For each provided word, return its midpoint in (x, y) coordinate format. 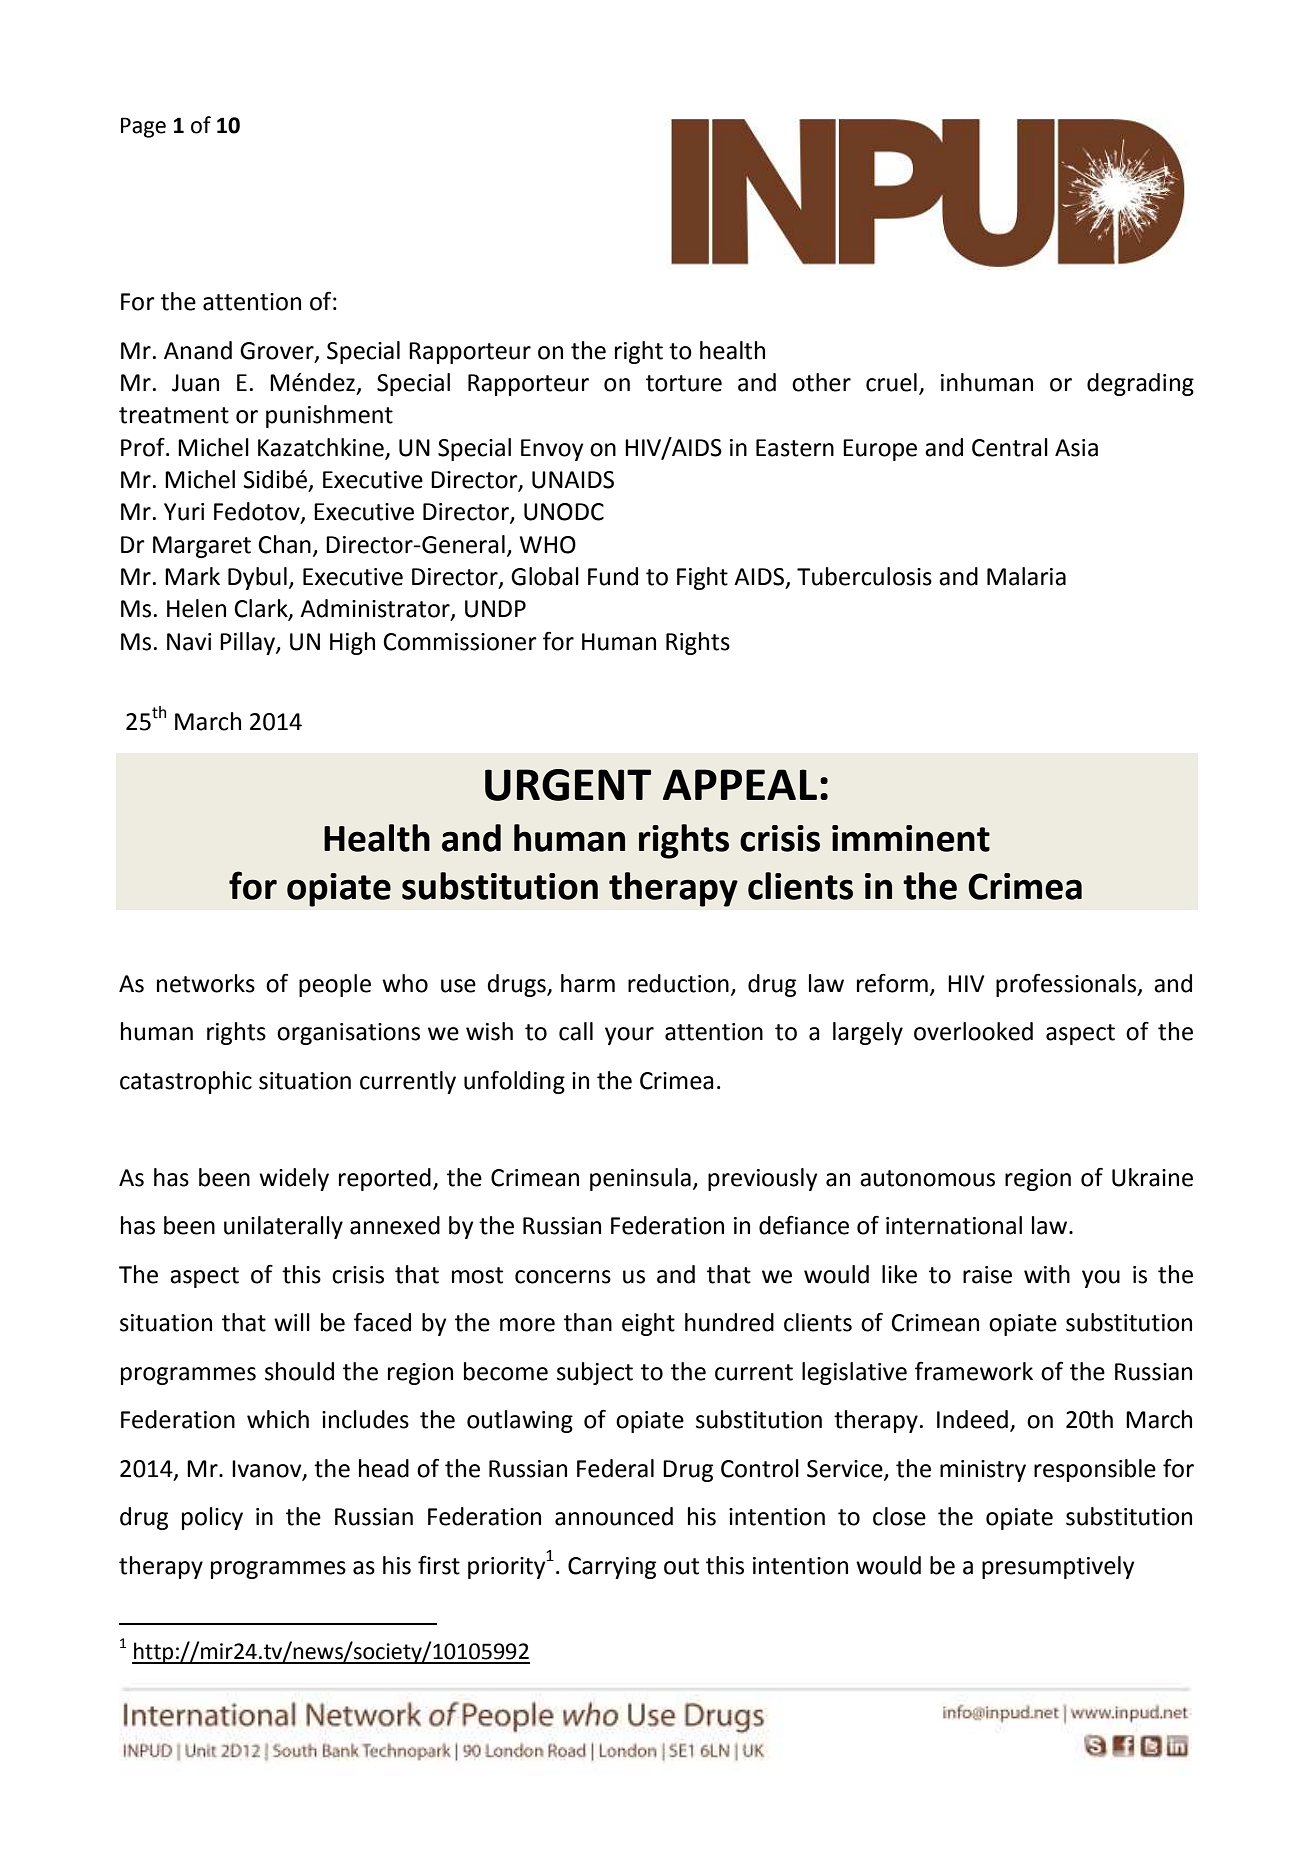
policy (212, 1518)
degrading (1140, 384)
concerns (563, 1277)
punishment (329, 416)
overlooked (973, 1031)
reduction (678, 983)
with (1047, 1274)
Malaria (1026, 576)
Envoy (552, 450)
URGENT (568, 785)
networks (206, 983)
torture (684, 383)
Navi (189, 642)
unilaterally (283, 1227)
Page (143, 127)
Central (1010, 447)
